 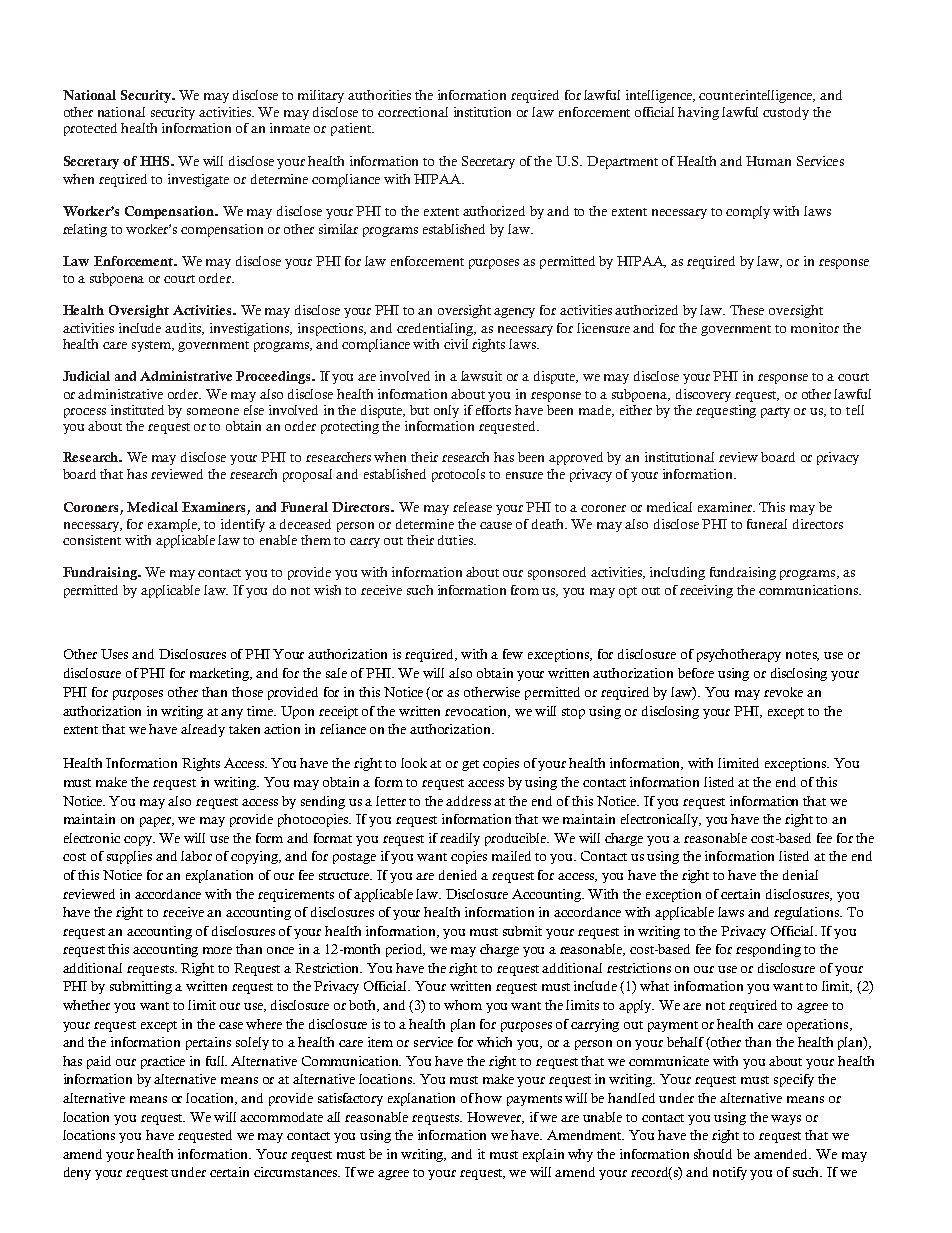 I want to click on deny, so click(x=77, y=1173).
